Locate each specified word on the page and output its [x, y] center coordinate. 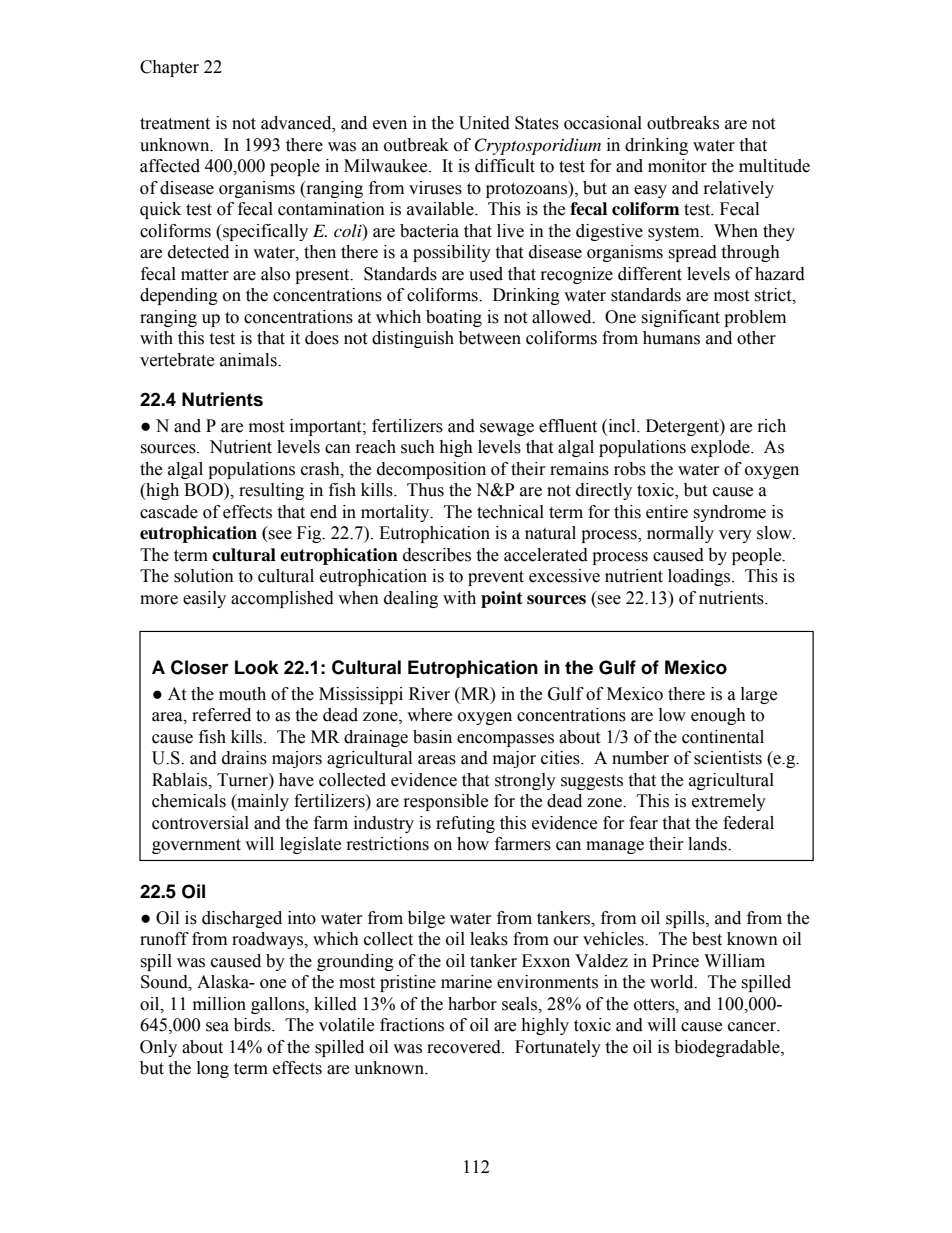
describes [437, 555]
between [490, 338]
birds [253, 1025]
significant [680, 318]
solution [204, 576]
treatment [175, 124]
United [484, 123]
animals [249, 360]
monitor [677, 166]
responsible [446, 802]
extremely [729, 802]
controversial [200, 823]
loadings [700, 577]
